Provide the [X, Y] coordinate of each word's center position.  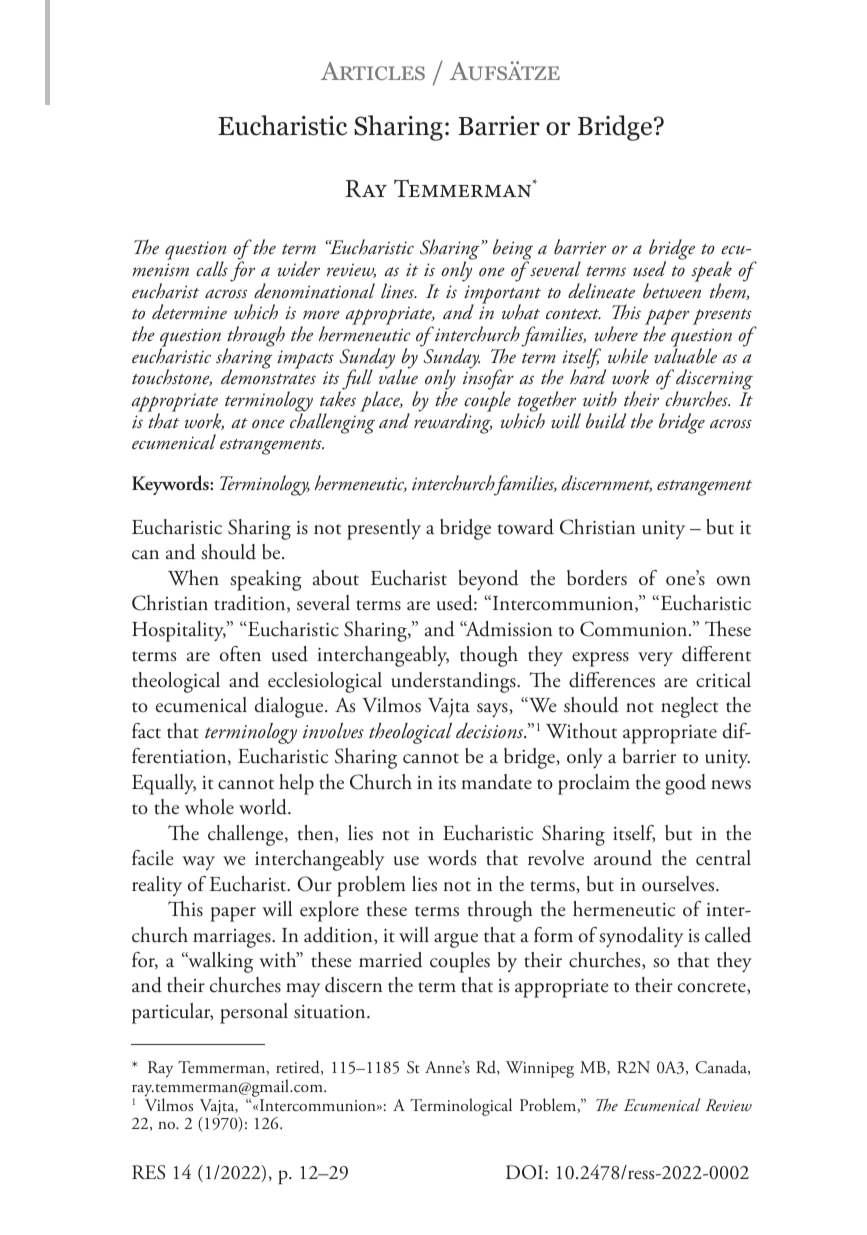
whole [209, 807]
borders [597, 578]
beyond [488, 580]
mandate [496, 782]
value [398, 376]
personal [254, 1013]
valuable [685, 354]
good [685, 784]
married [391, 960]
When [193, 578]
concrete [713, 988]
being [513, 251]
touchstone [172, 377]
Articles [373, 71]
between [672, 290]
